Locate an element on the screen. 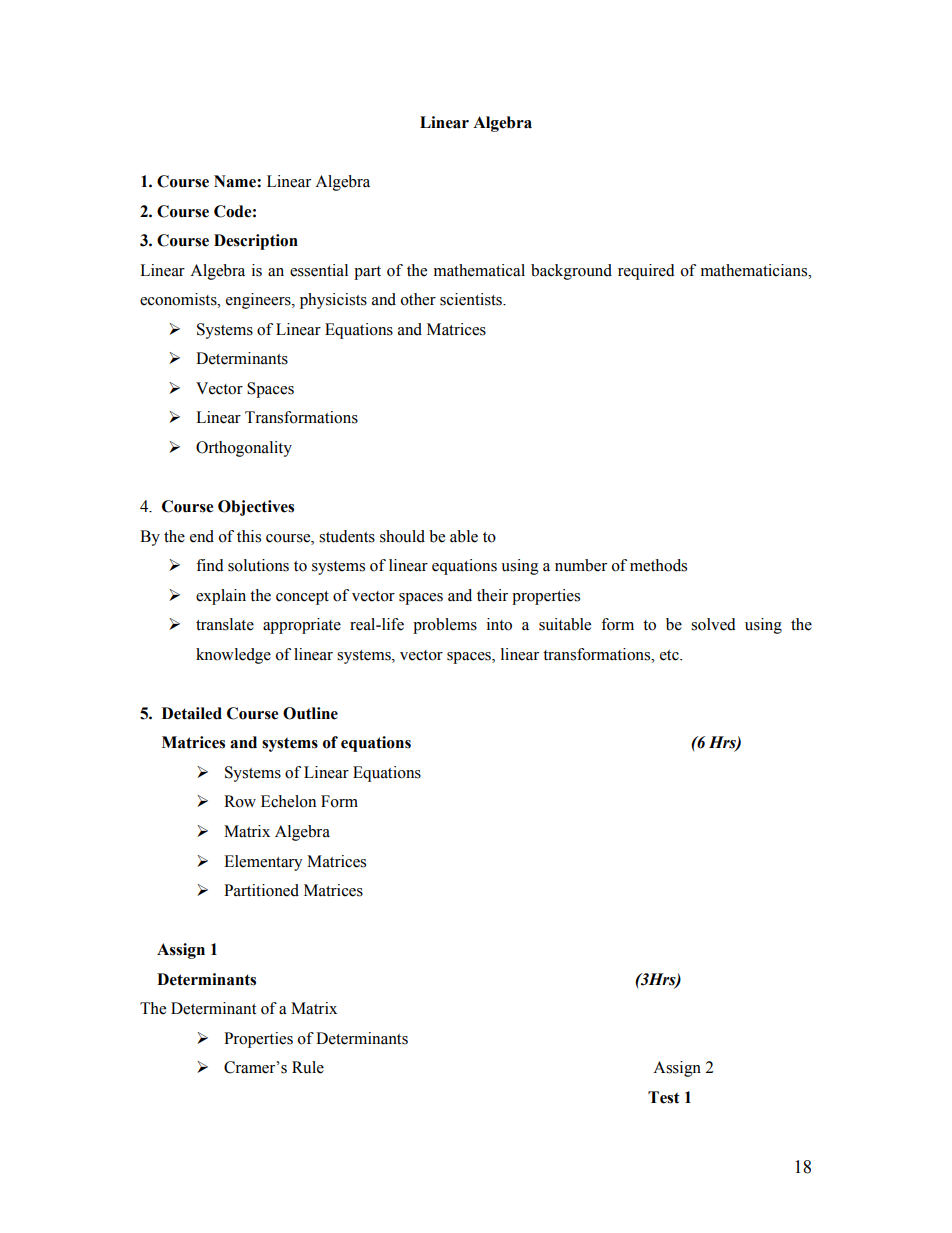 This screenshot has width=952, height=1233. Echelon is located at coordinates (288, 801).
